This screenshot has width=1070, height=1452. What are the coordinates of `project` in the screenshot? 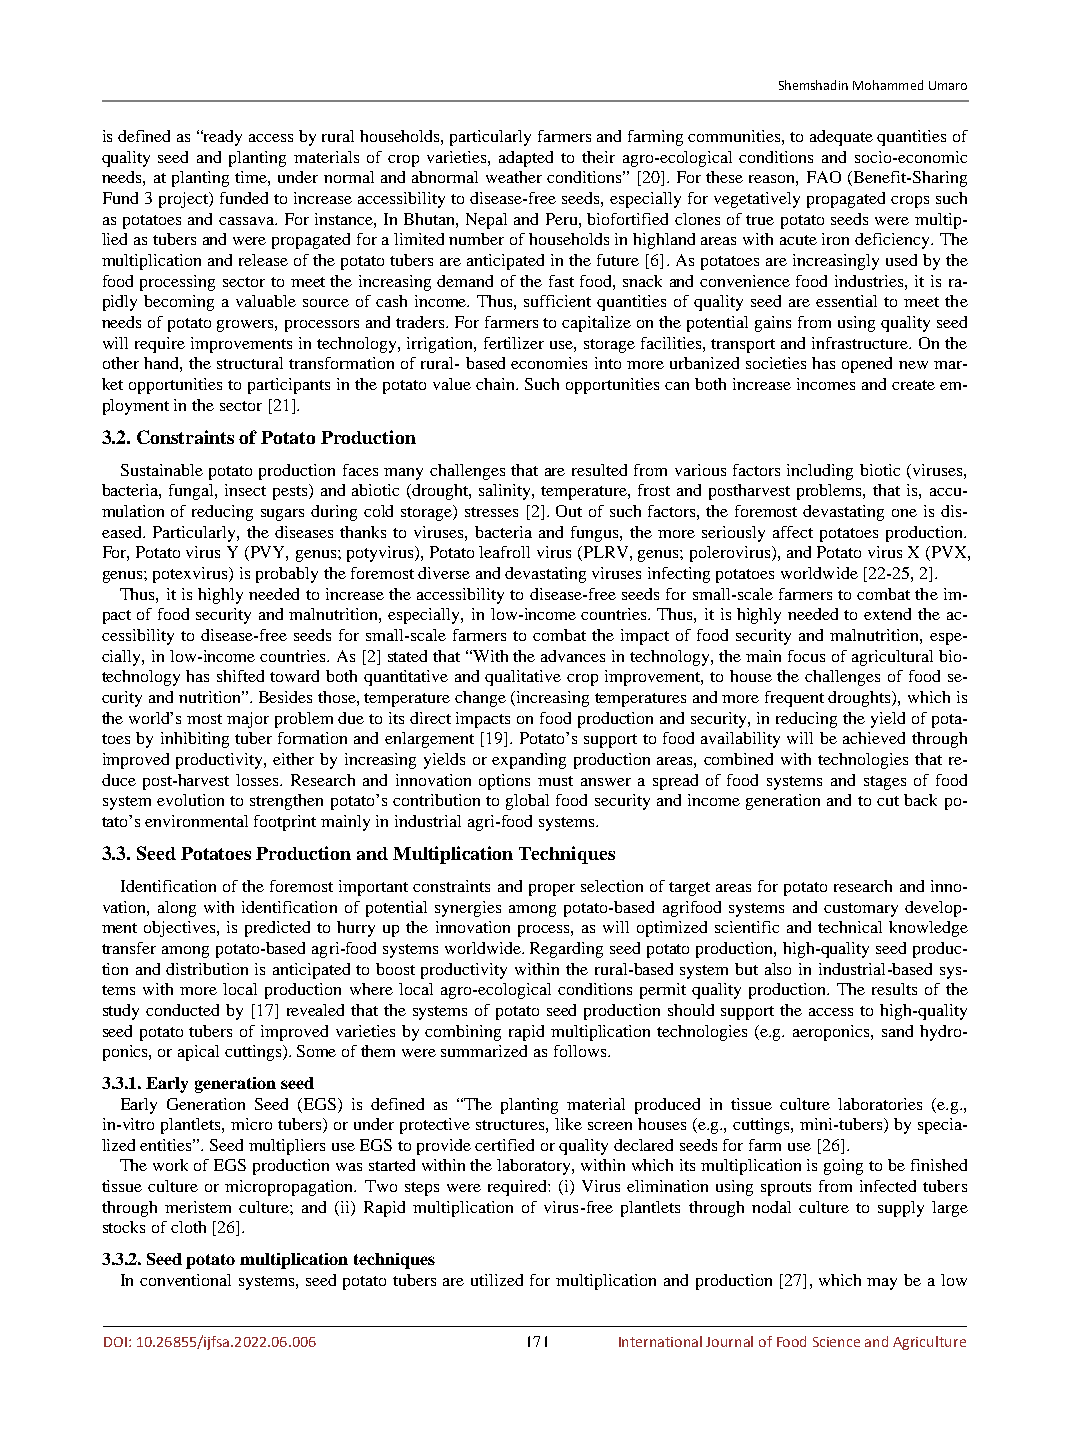 It's located at (185, 200).
